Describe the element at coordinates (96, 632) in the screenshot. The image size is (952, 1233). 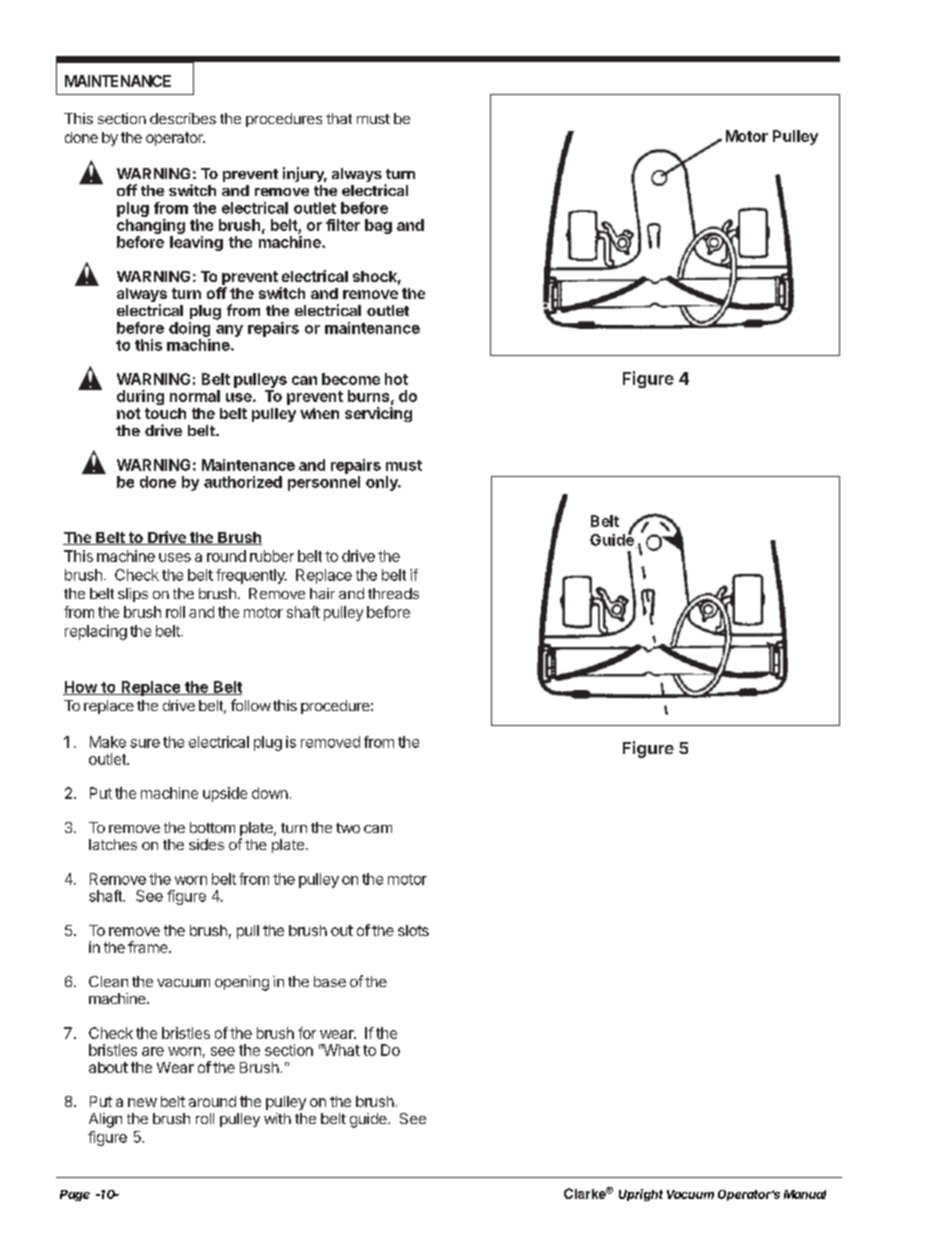
I see `replacing` at that location.
